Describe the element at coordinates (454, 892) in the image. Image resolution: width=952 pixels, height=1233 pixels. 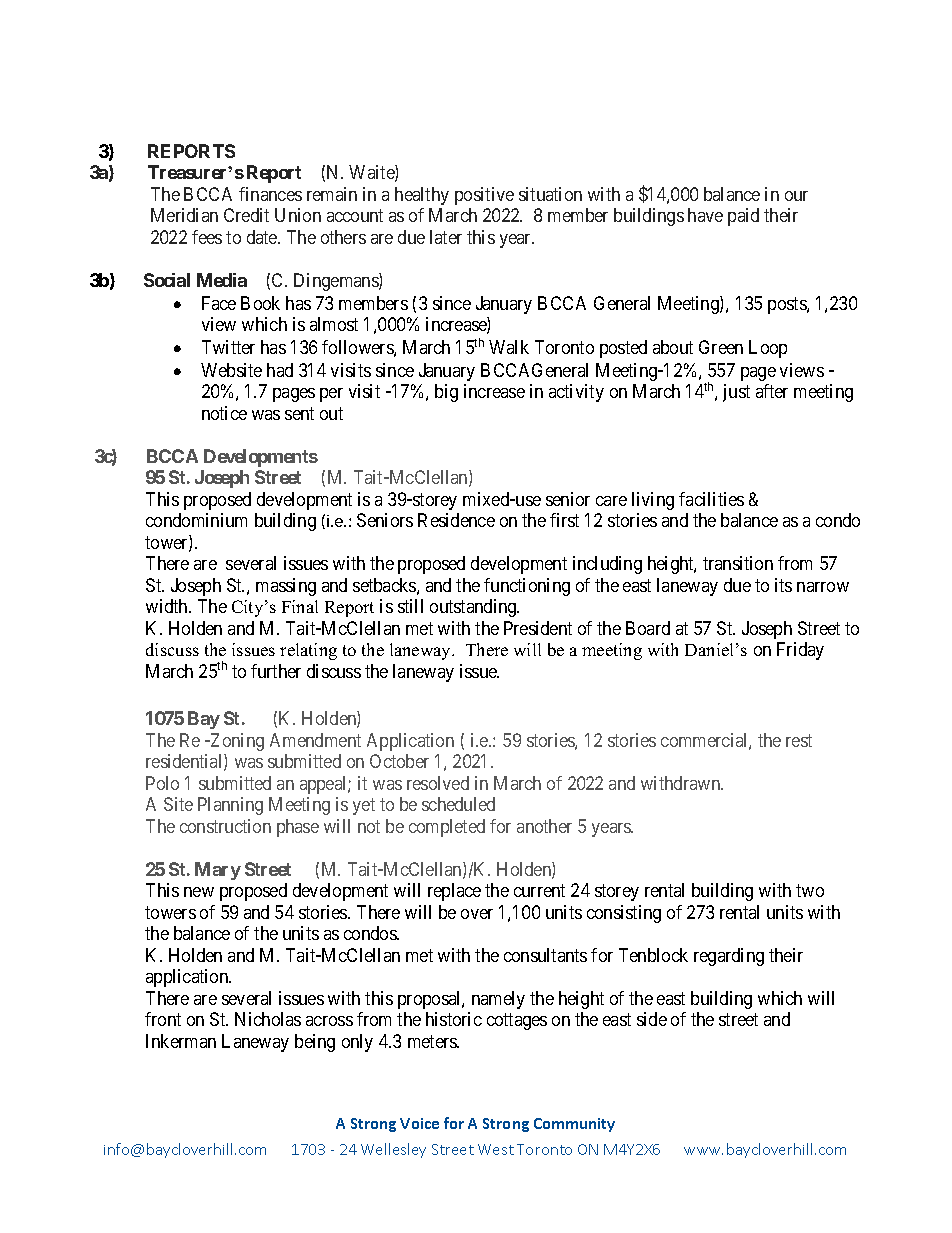
I see `replace` at that location.
